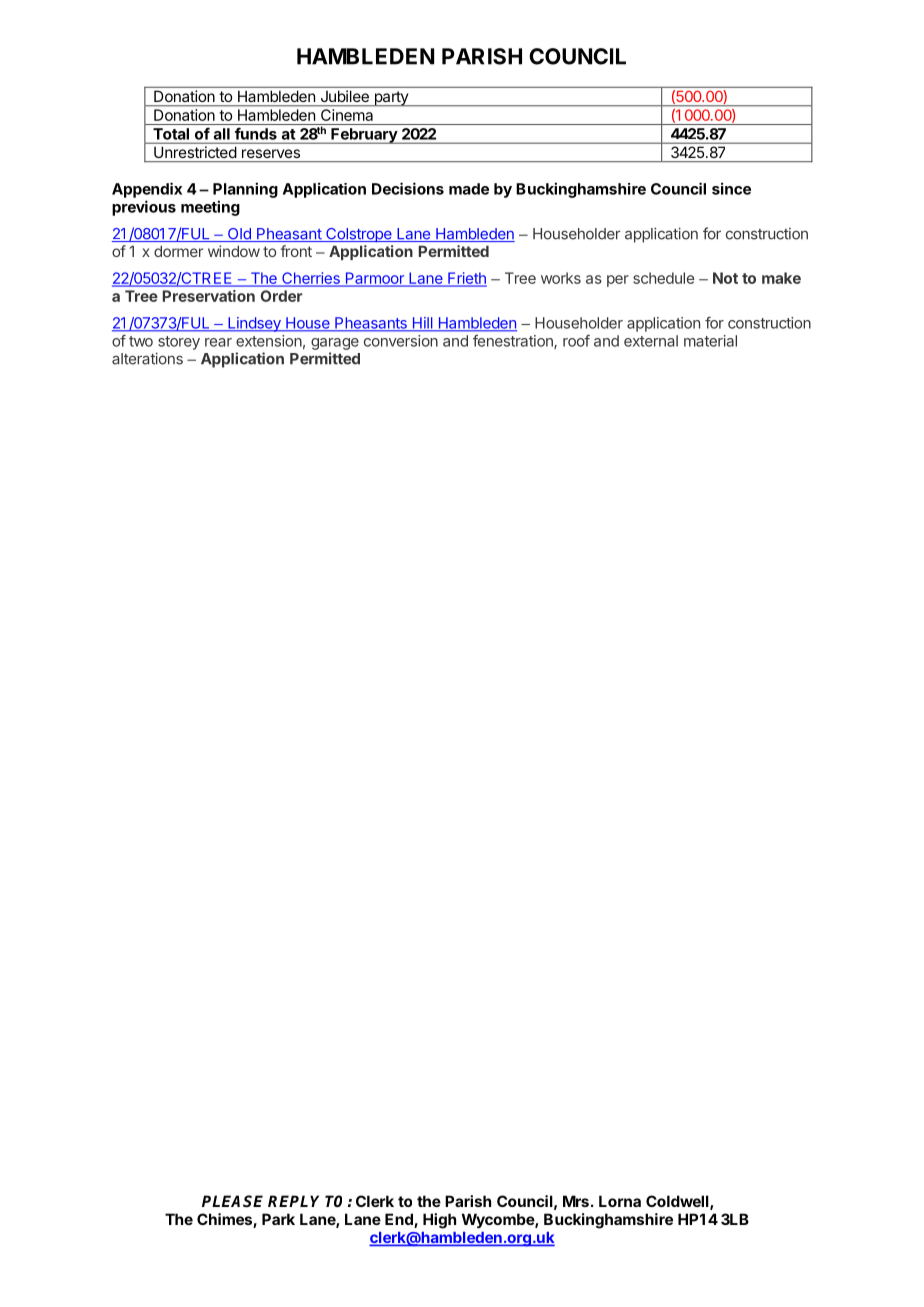 The width and height of the document is (924, 1307). I want to click on fenestration, so click(514, 342).
